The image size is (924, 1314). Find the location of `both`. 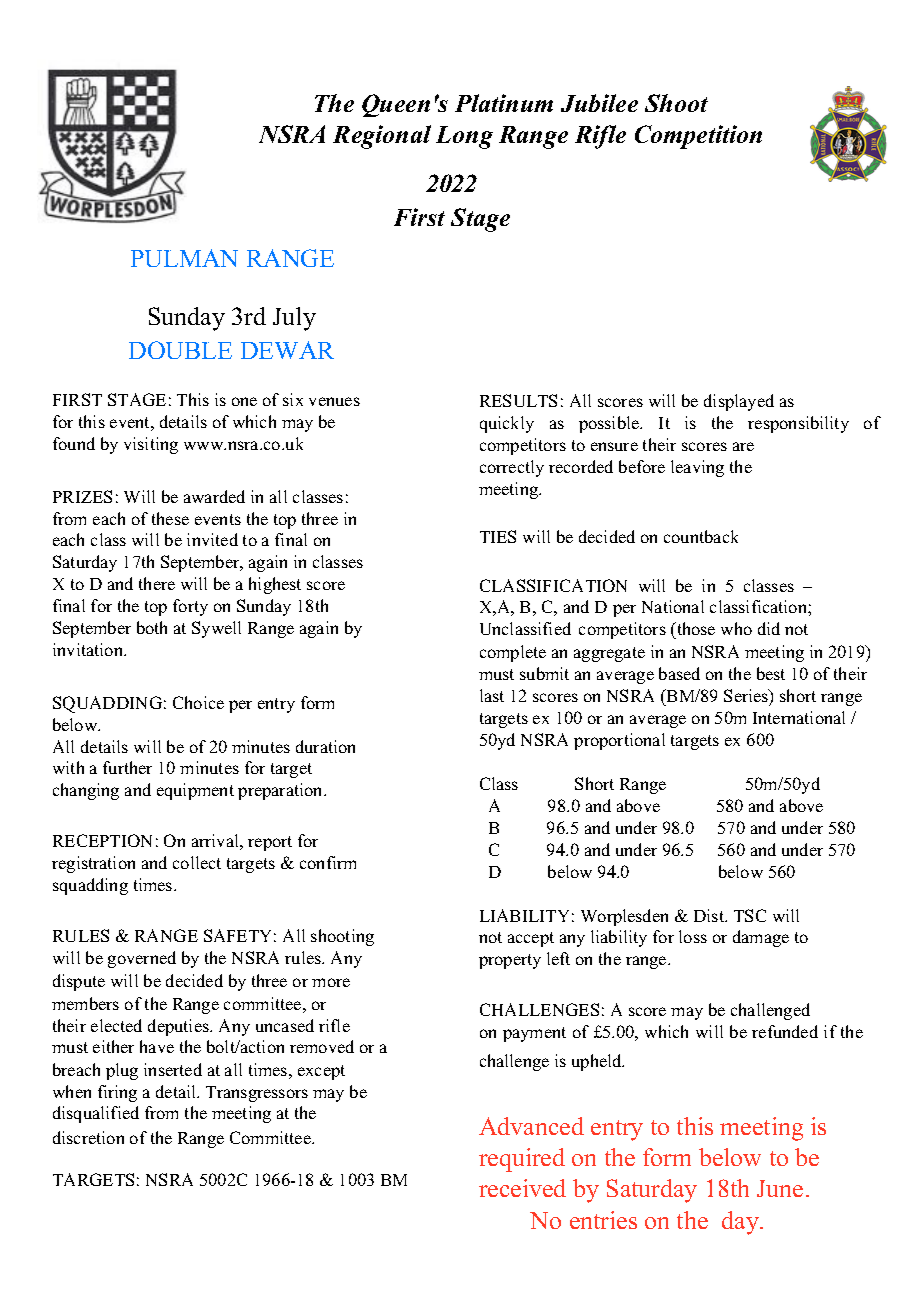

both is located at coordinates (152, 627).
